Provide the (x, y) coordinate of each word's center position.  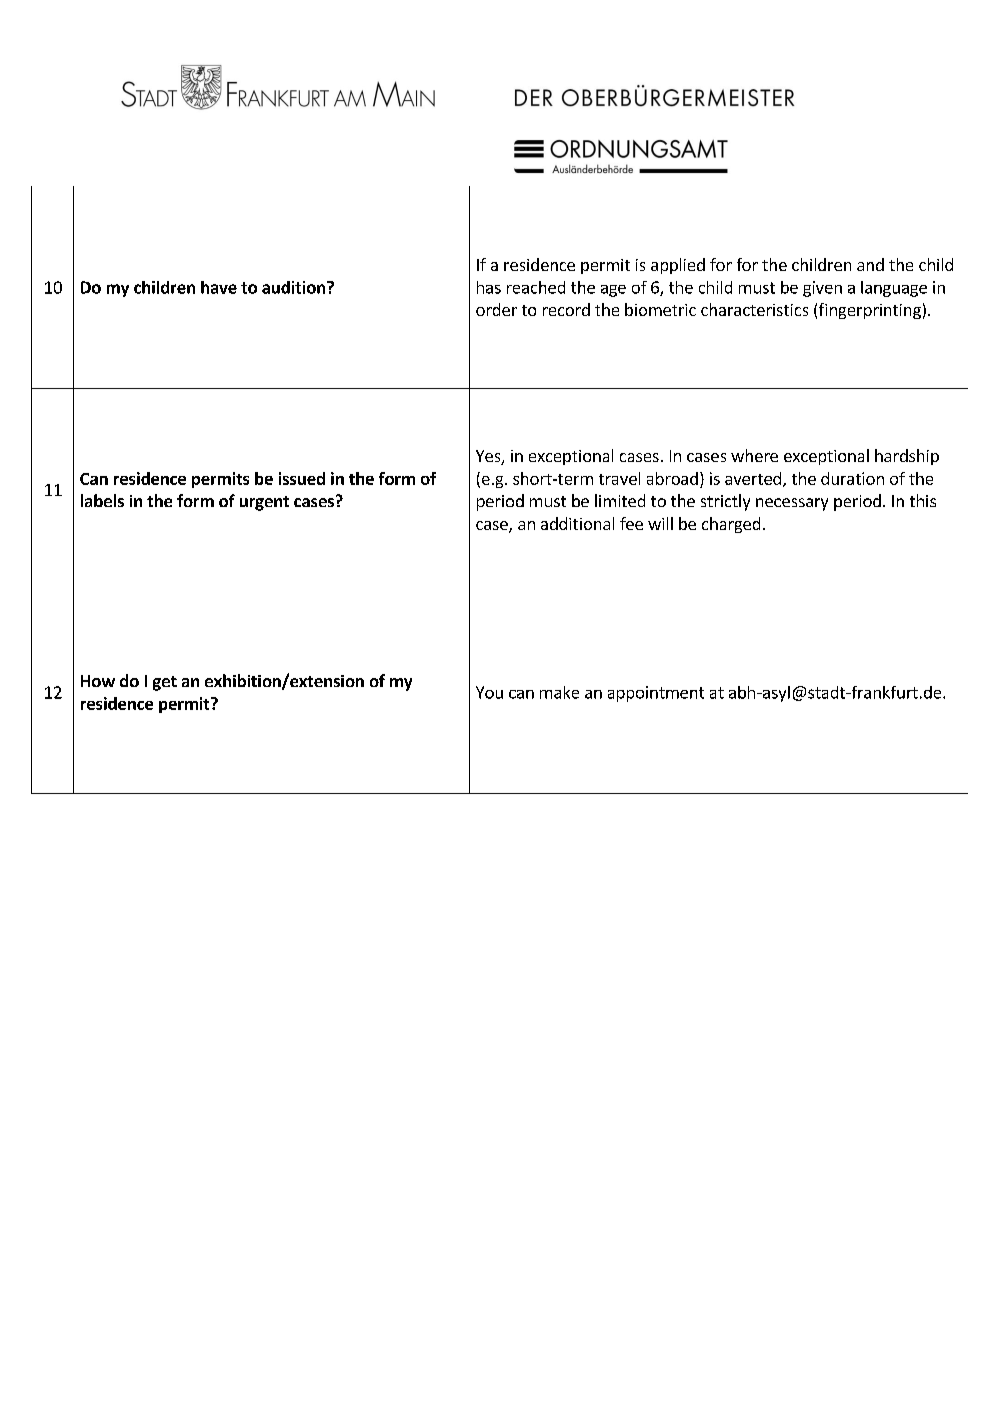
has (489, 287)
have (219, 287)
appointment (656, 694)
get (165, 683)
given (822, 289)
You (489, 692)
